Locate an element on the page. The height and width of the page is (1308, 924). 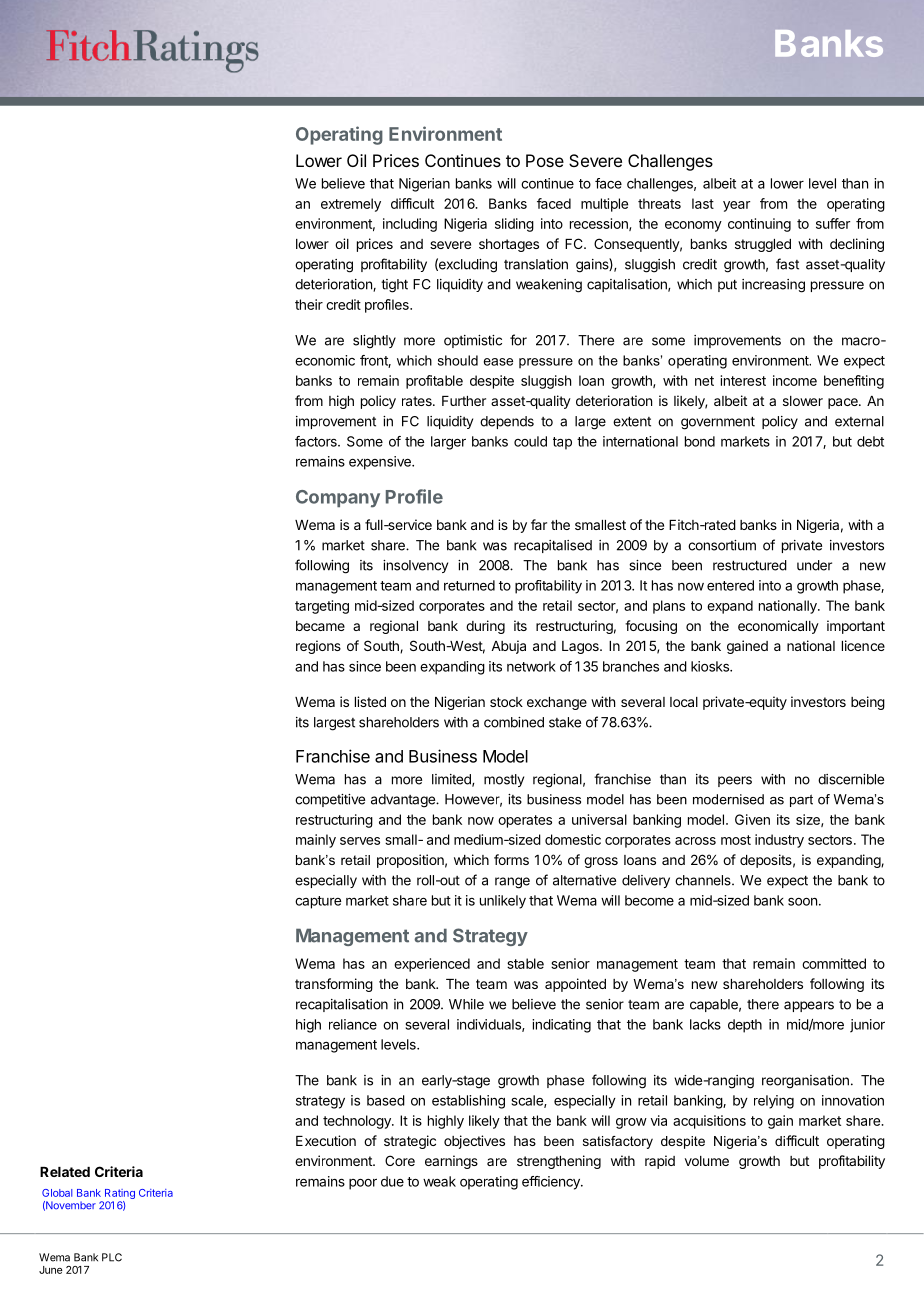
volume is located at coordinates (707, 1161).
